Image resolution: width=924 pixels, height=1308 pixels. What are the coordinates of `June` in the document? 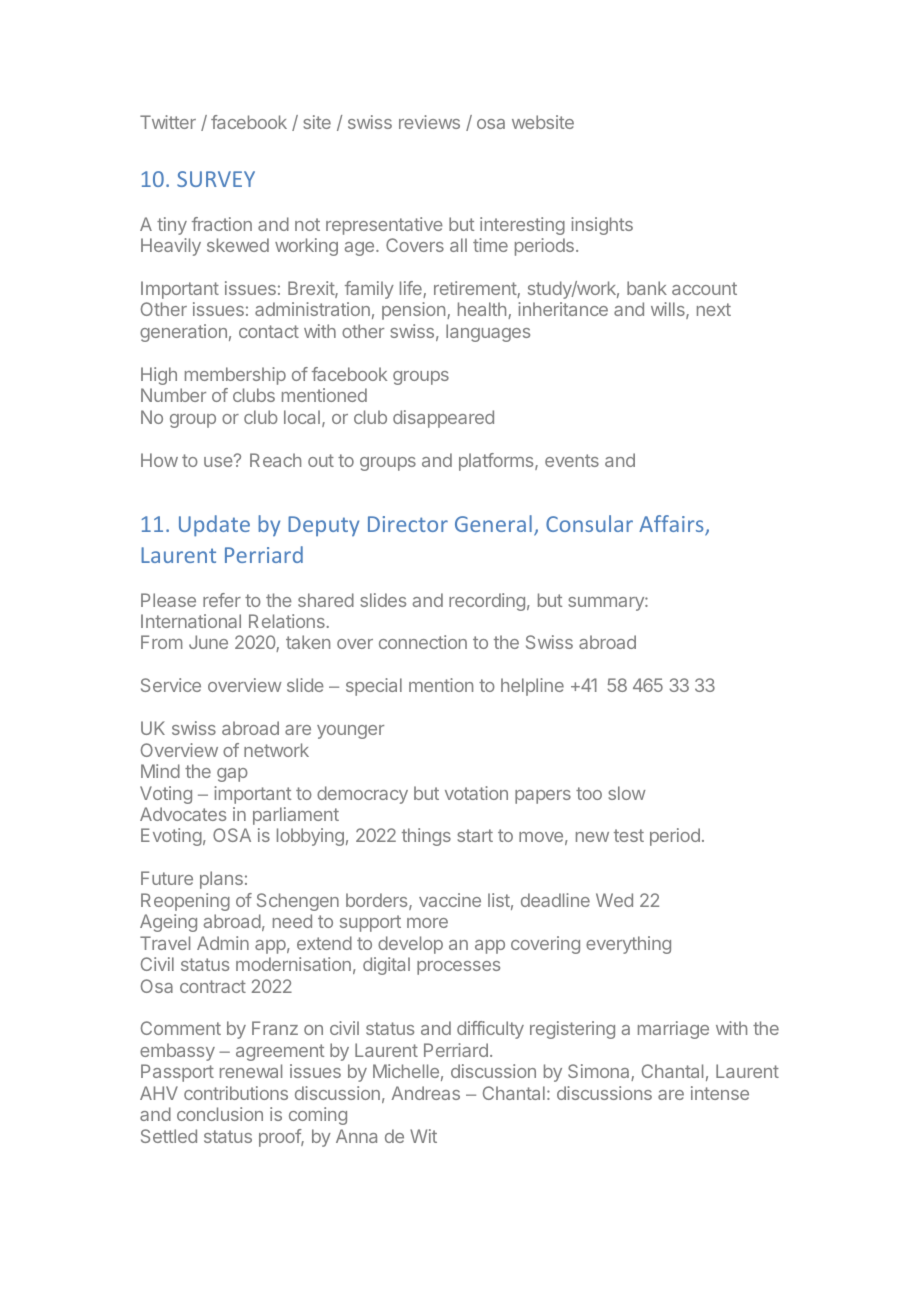 It's located at (208, 642).
